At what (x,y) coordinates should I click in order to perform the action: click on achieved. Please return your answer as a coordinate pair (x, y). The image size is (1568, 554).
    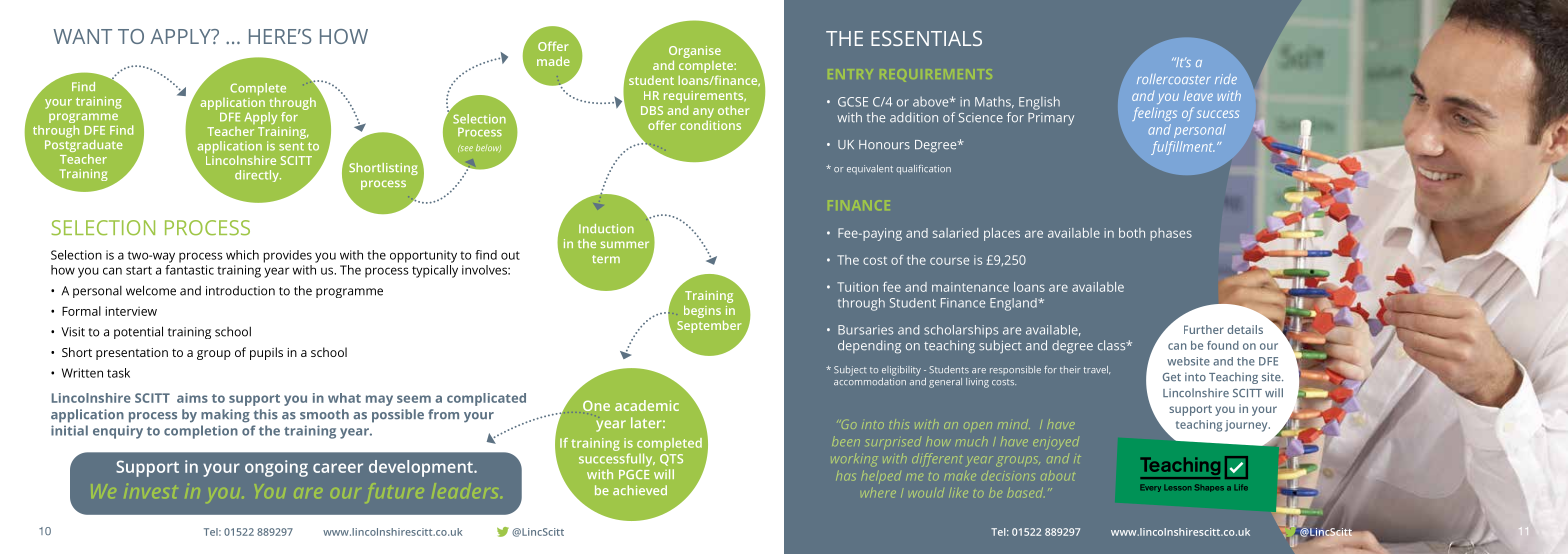
    Looking at the image, I should click on (640, 490).
